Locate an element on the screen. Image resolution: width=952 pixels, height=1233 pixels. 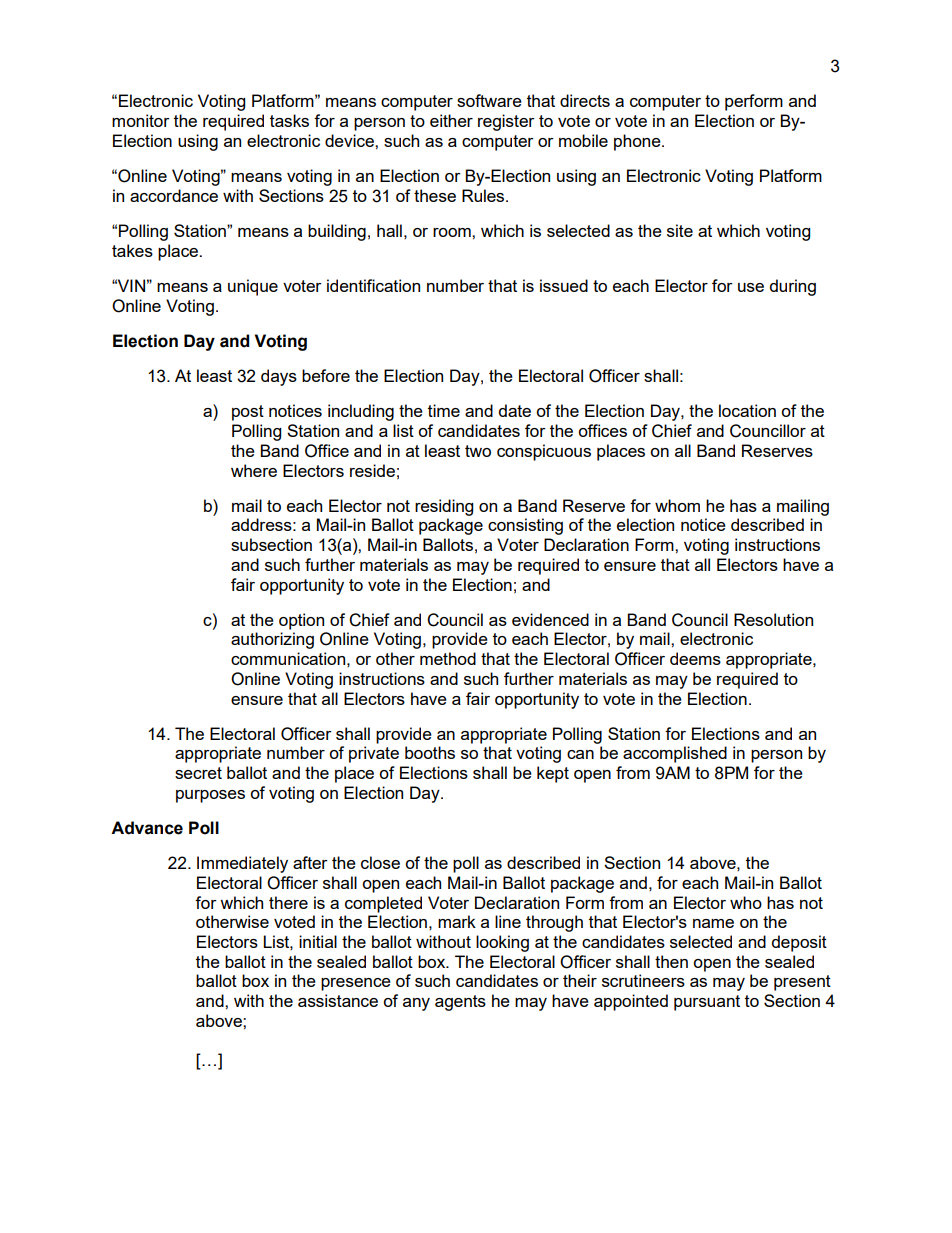
where is located at coordinates (254, 470).
